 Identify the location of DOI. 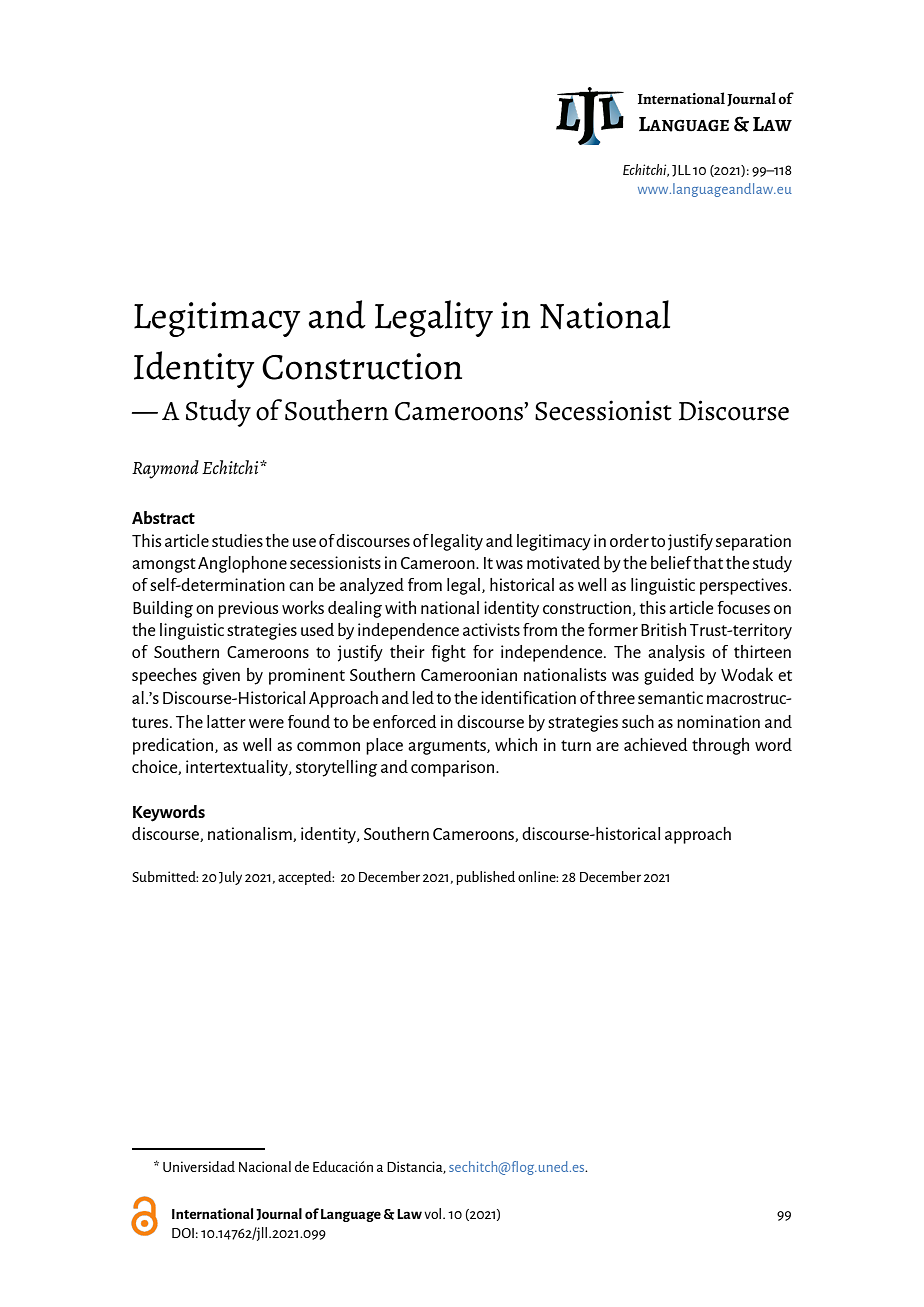
(183, 1233).
